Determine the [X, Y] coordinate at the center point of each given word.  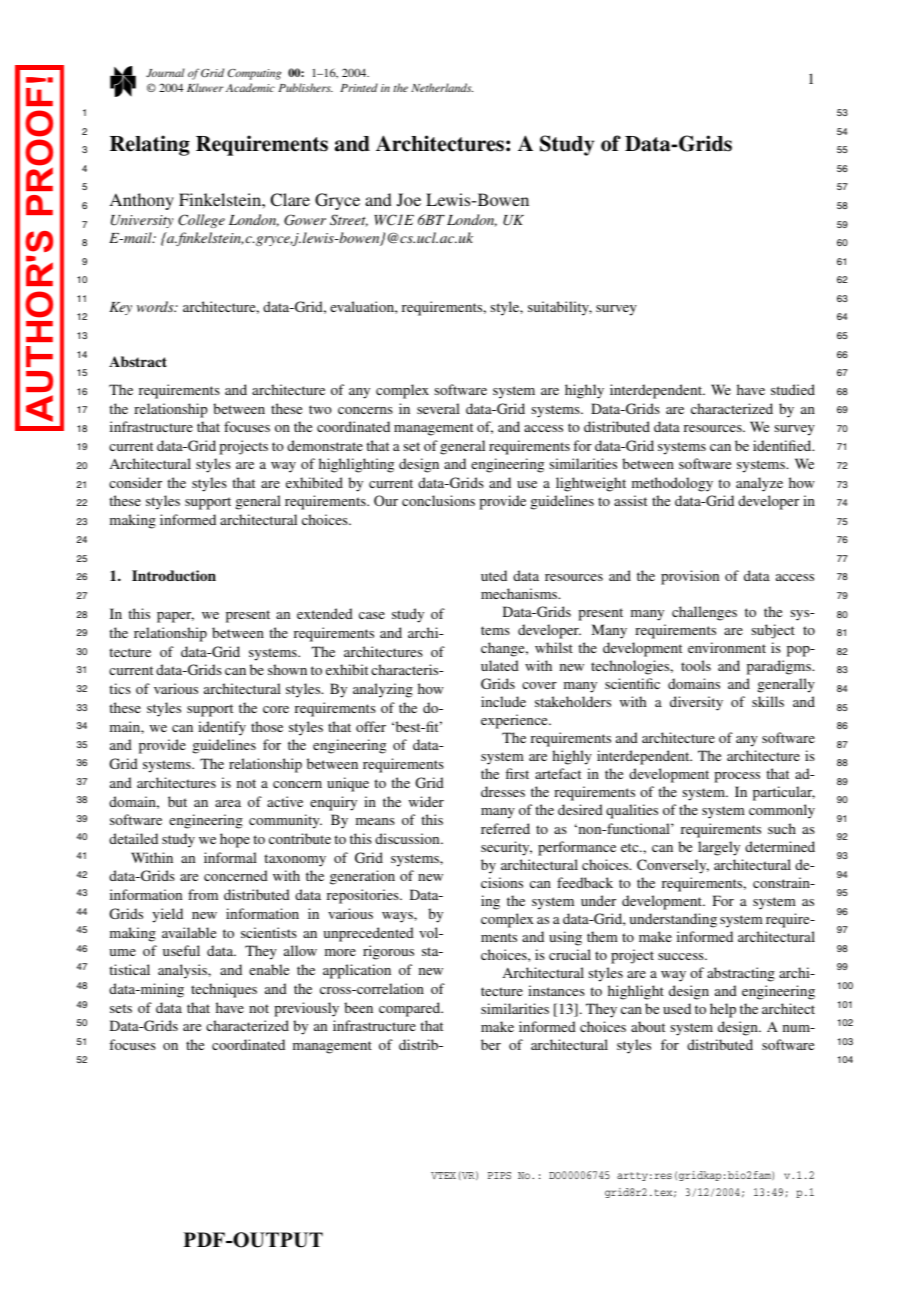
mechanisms [520, 593]
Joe [409, 200]
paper [175, 617]
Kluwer [205, 87]
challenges [704, 613]
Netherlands [442, 87]
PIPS [499, 1175]
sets [121, 1008]
